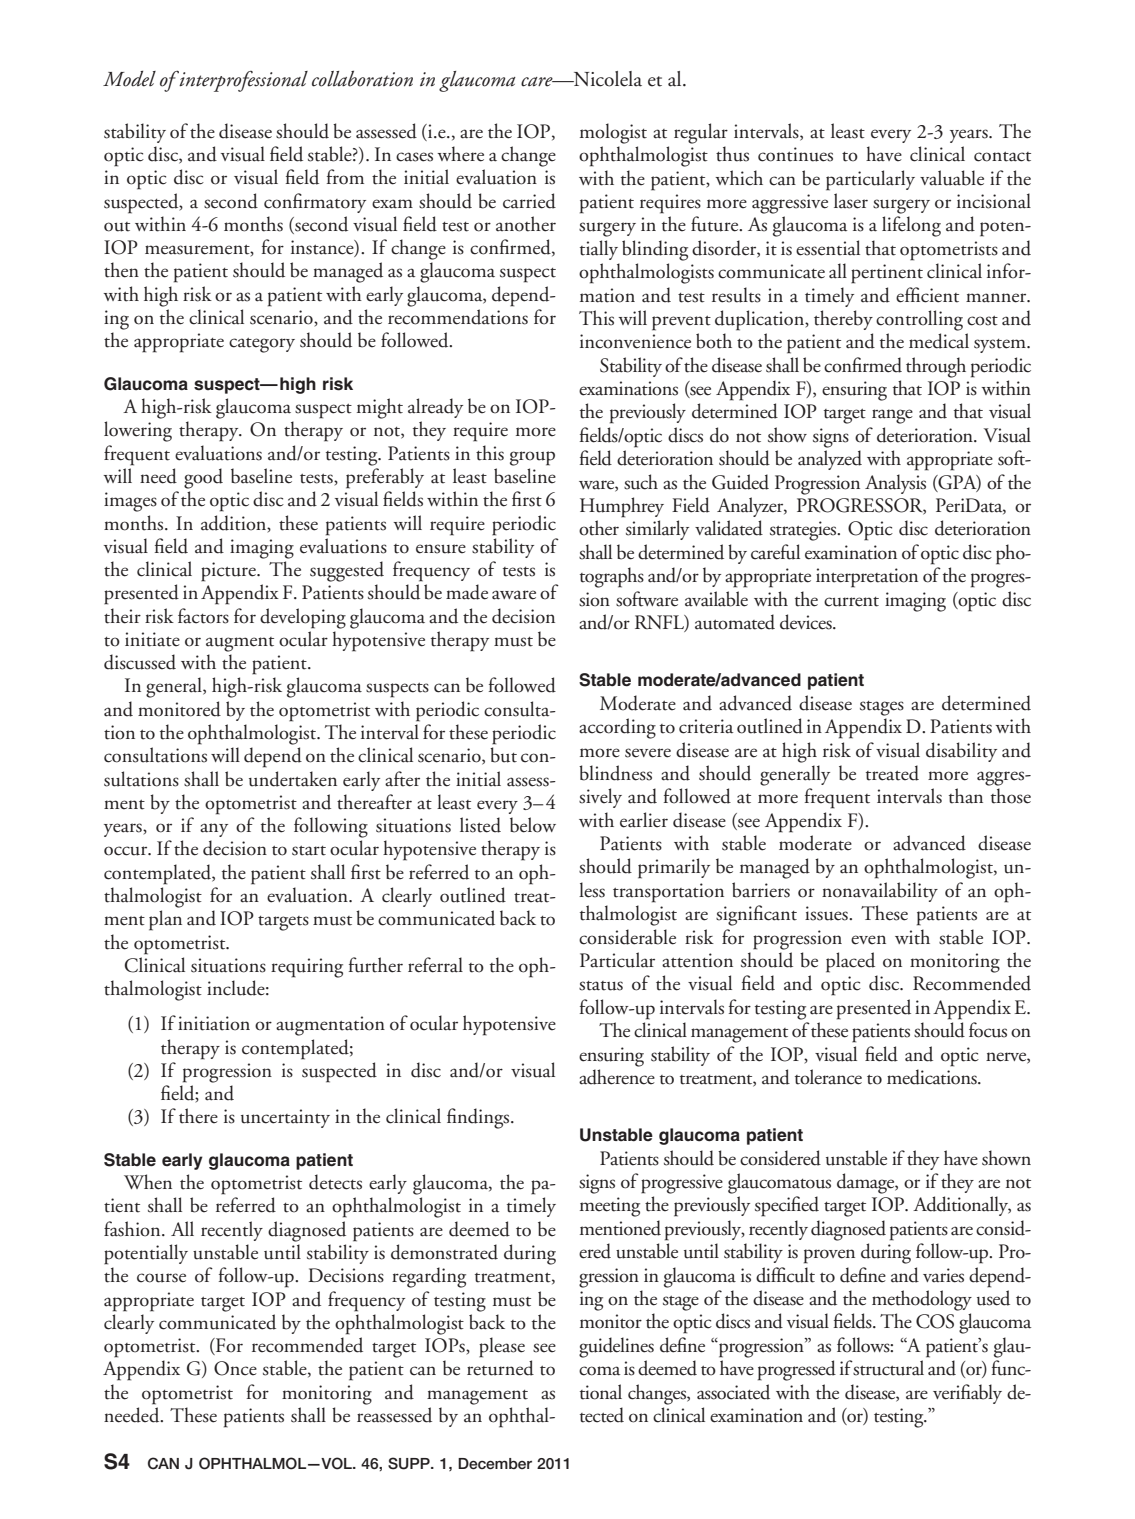 The width and height of the document is (1135, 1519). Describe the element at coordinates (129, 79) in the document. I see `Model` at that location.
